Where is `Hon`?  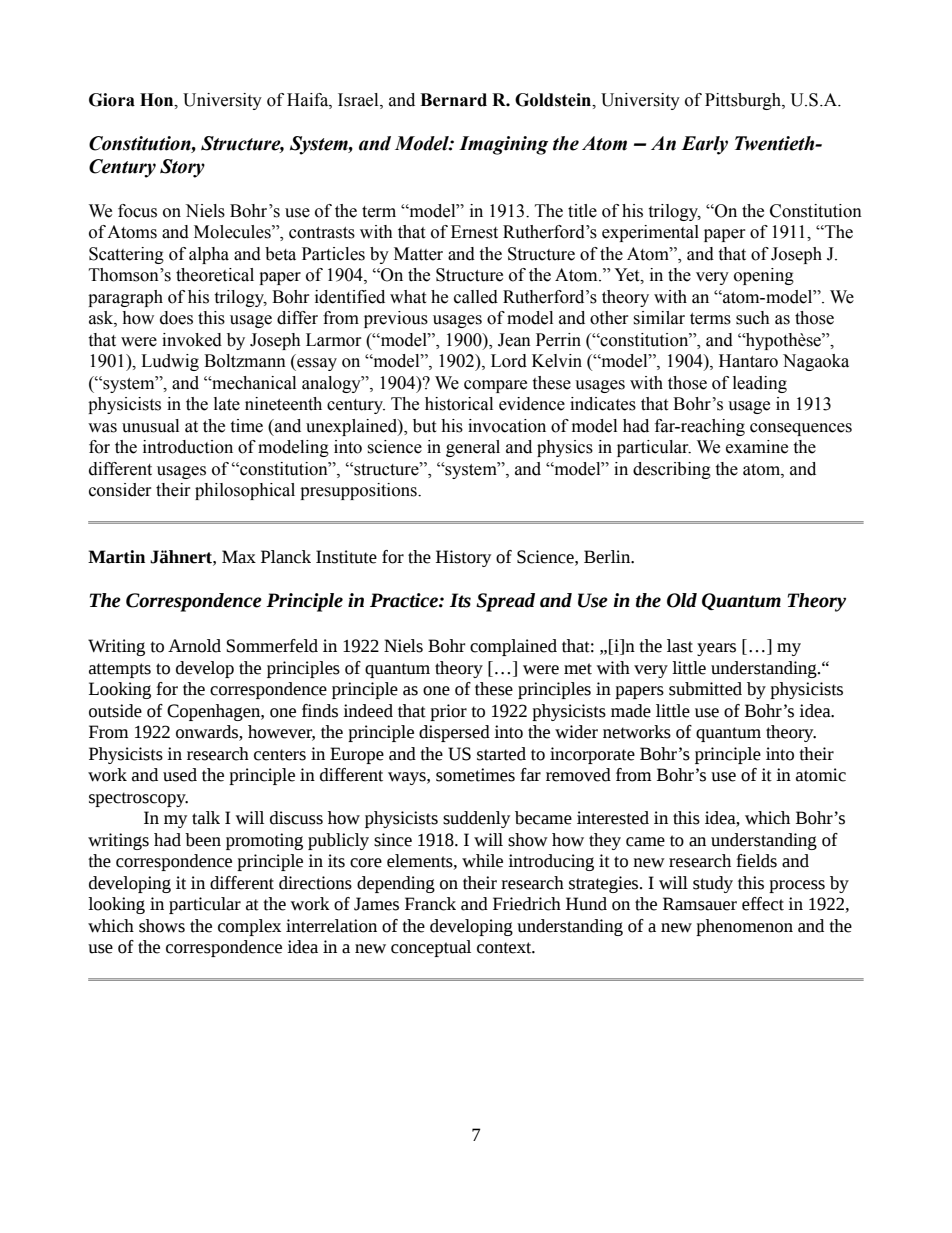
Hon is located at coordinates (158, 100).
